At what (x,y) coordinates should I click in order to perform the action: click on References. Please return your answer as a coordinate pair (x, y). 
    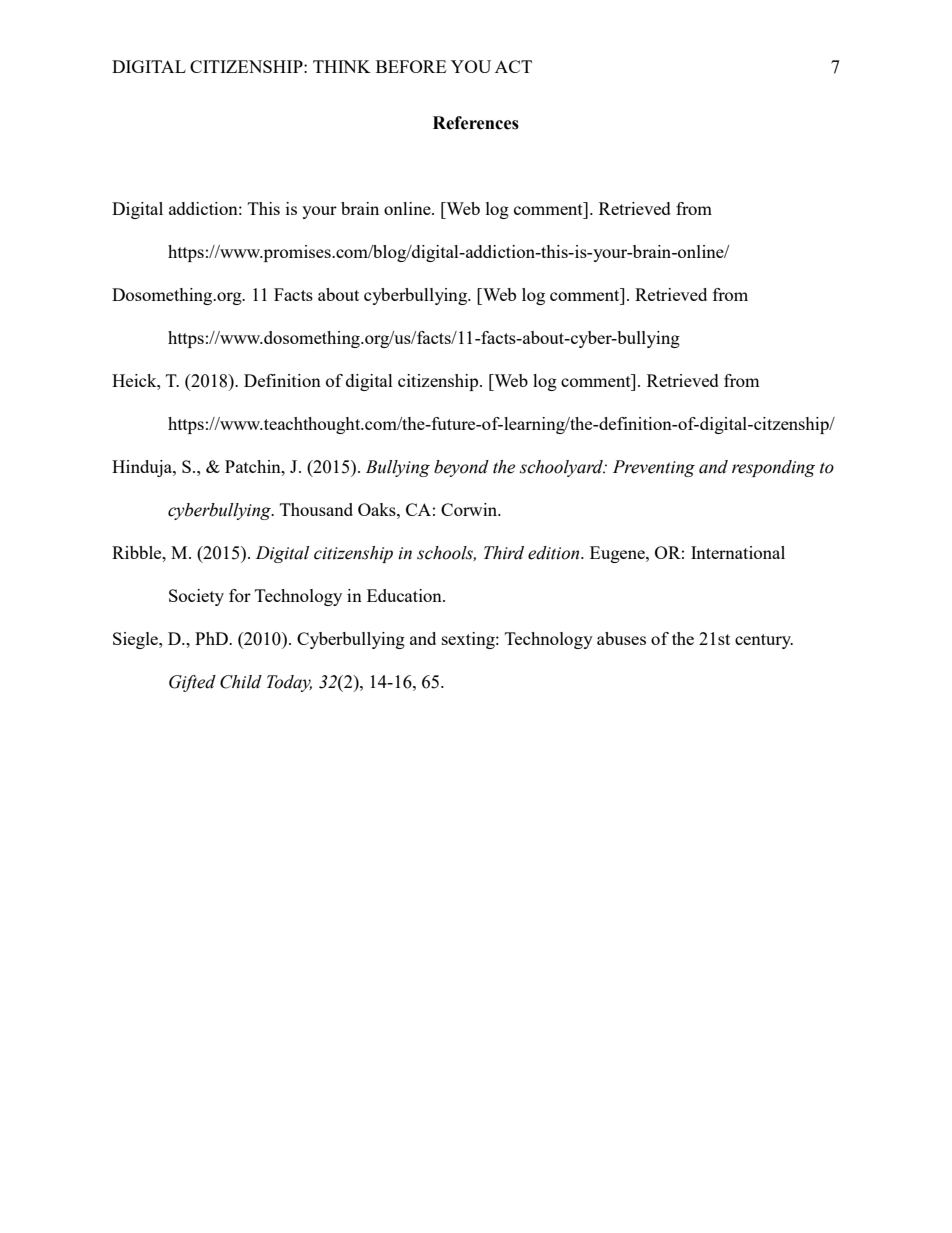
    Looking at the image, I should click on (476, 123).
